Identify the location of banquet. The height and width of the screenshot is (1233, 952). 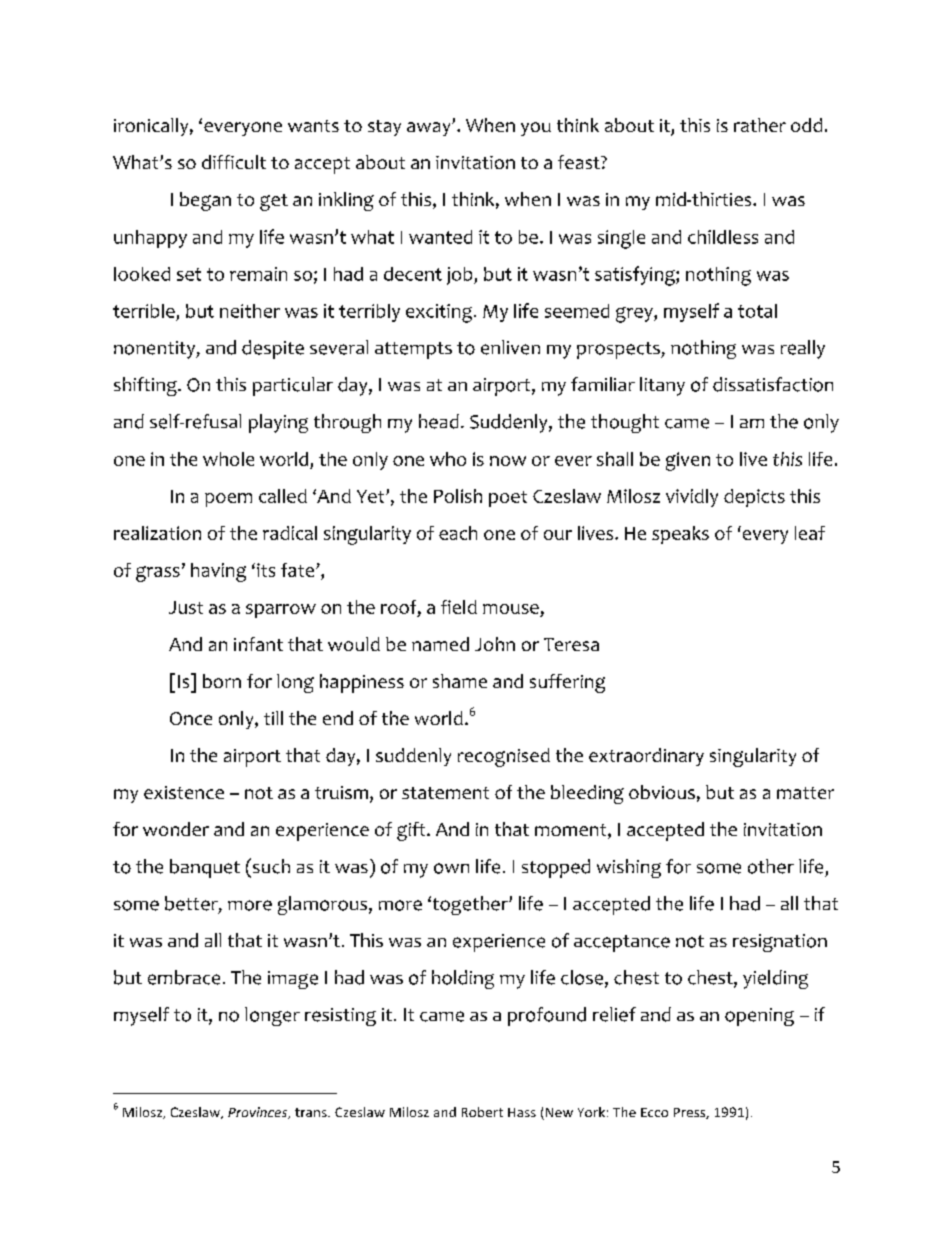
(205, 868).
